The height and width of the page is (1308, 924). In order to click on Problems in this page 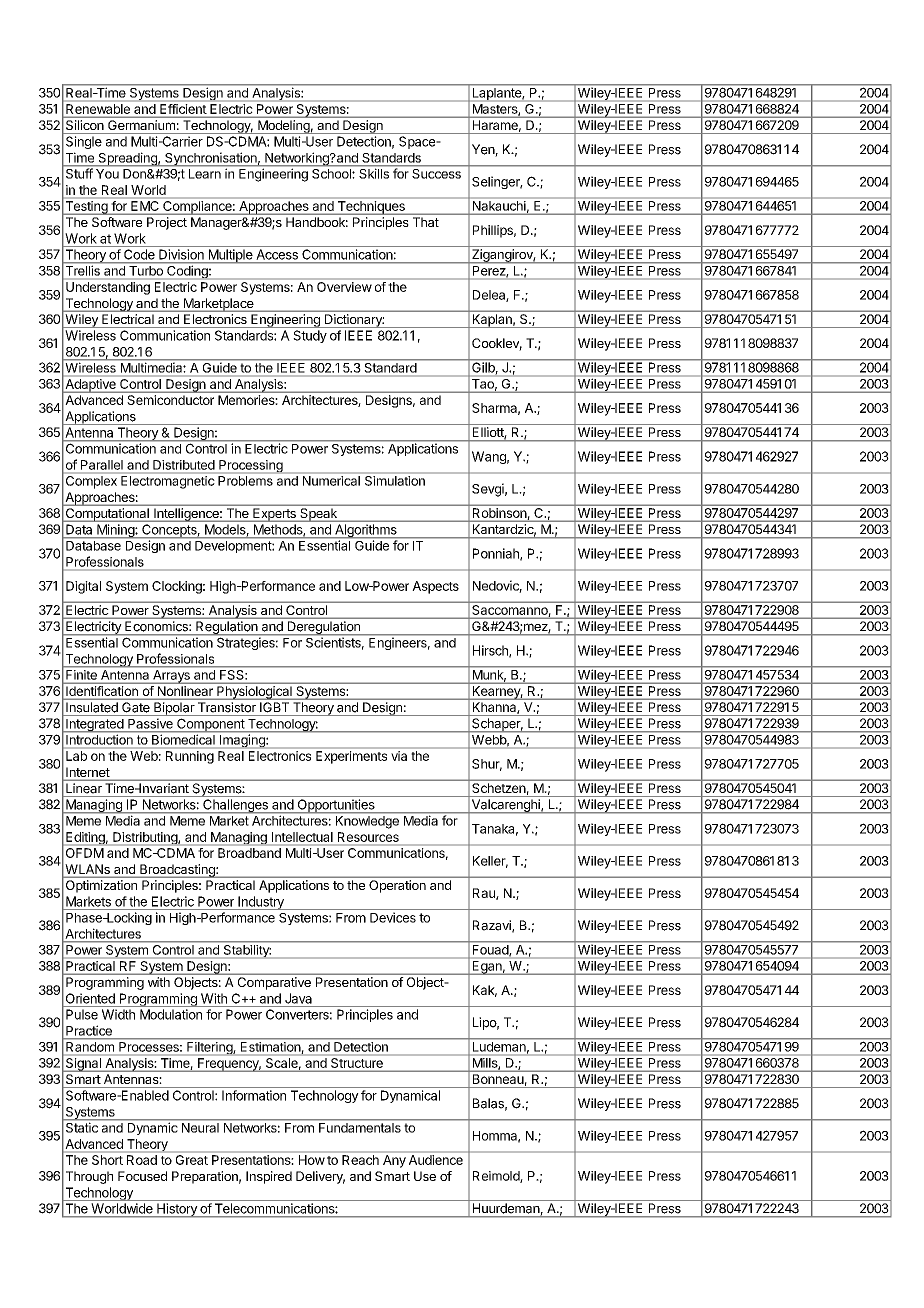, I will do `click(245, 481)`.
